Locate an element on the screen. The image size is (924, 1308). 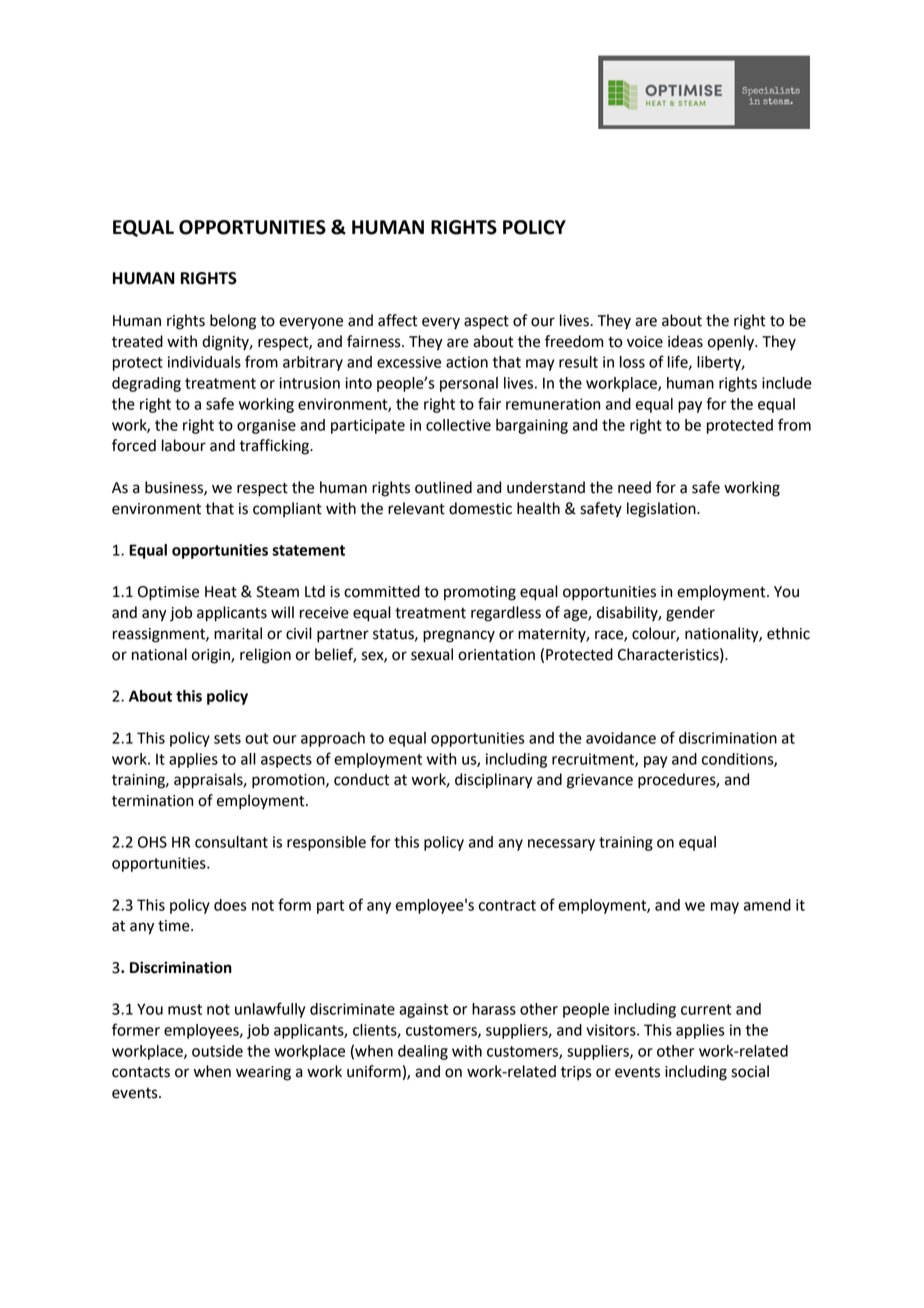
openly is located at coordinates (732, 343).
